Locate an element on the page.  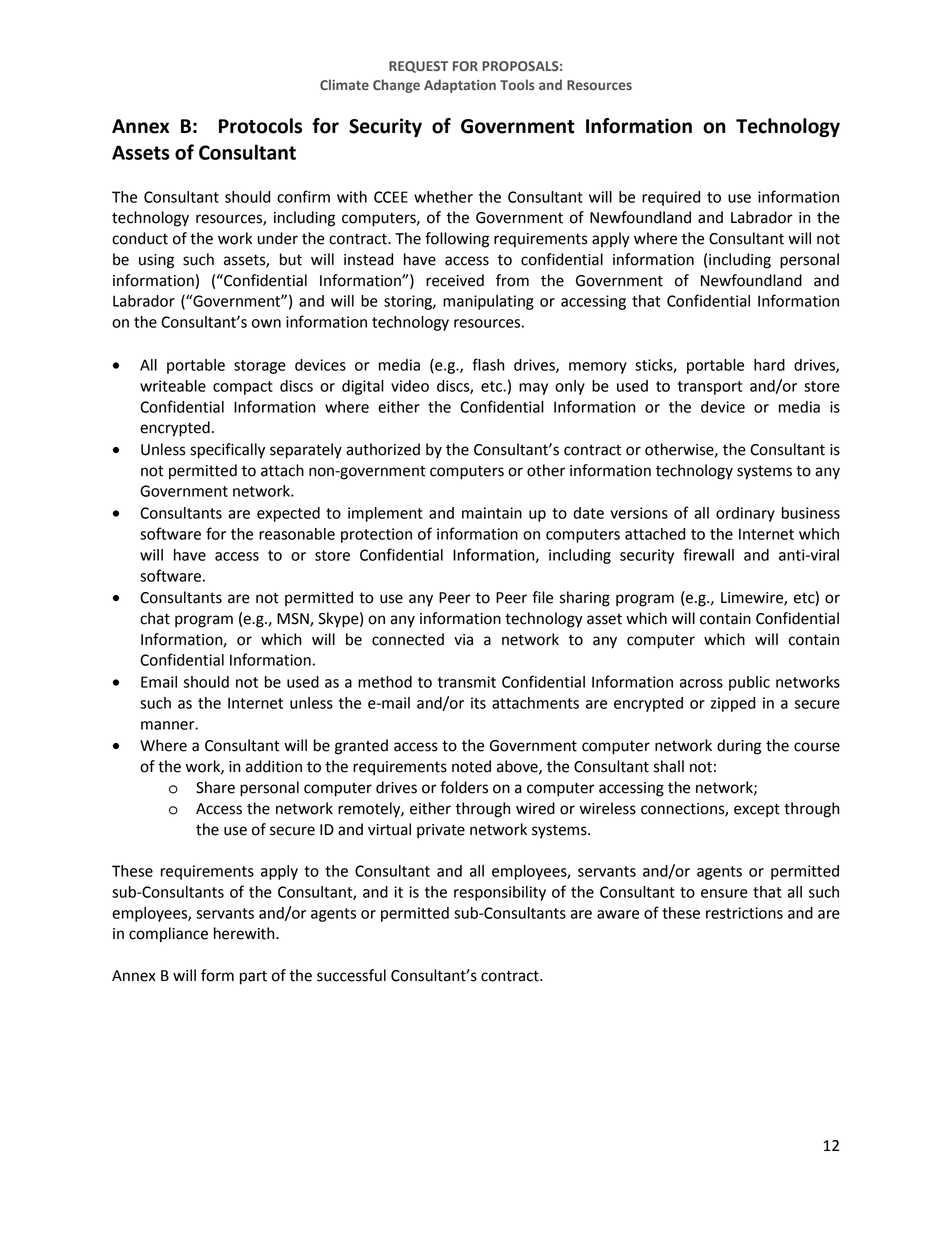
Protocols is located at coordinates (260, 126).
